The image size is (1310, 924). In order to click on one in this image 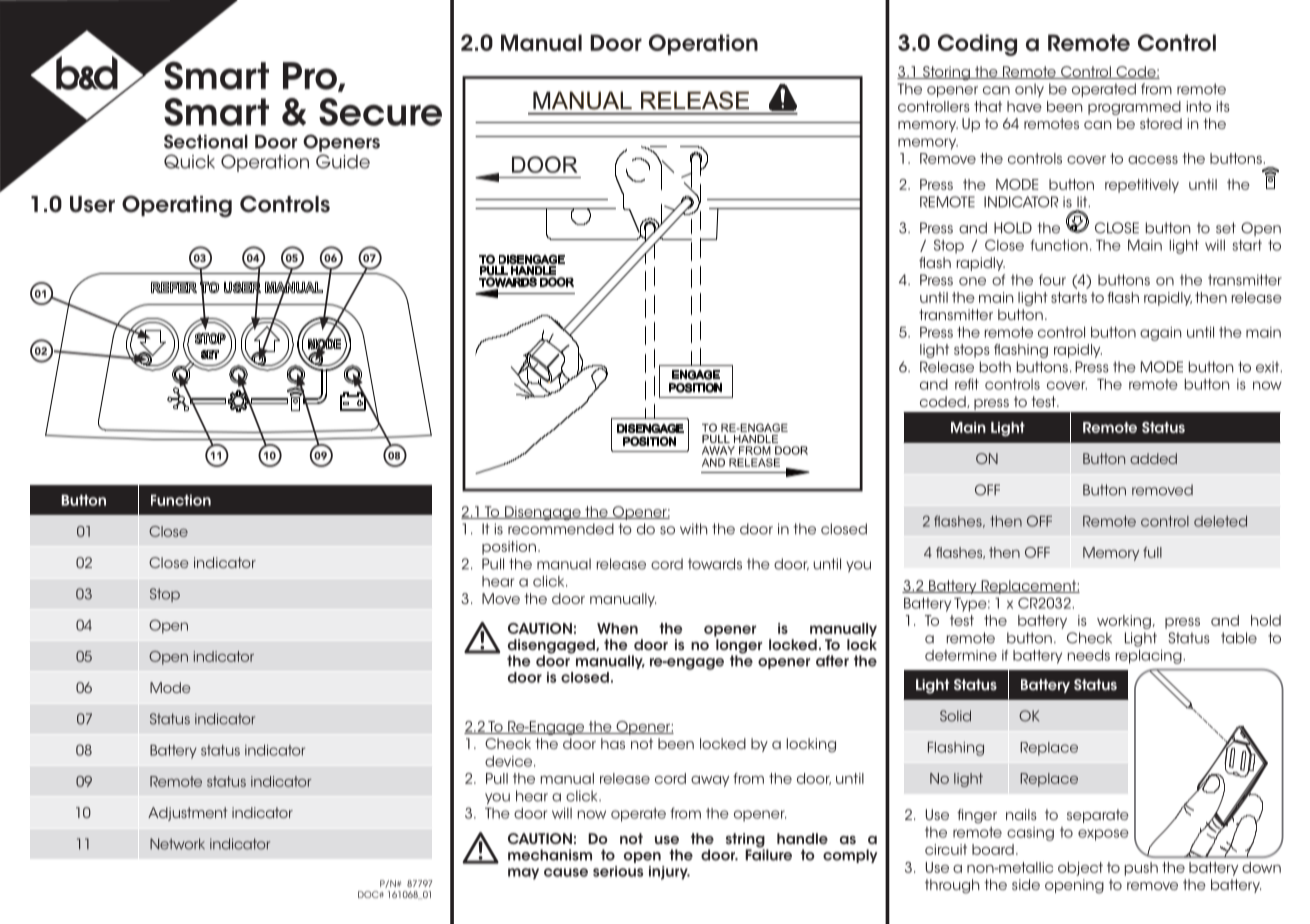, I will do `click(972, 281)`.
